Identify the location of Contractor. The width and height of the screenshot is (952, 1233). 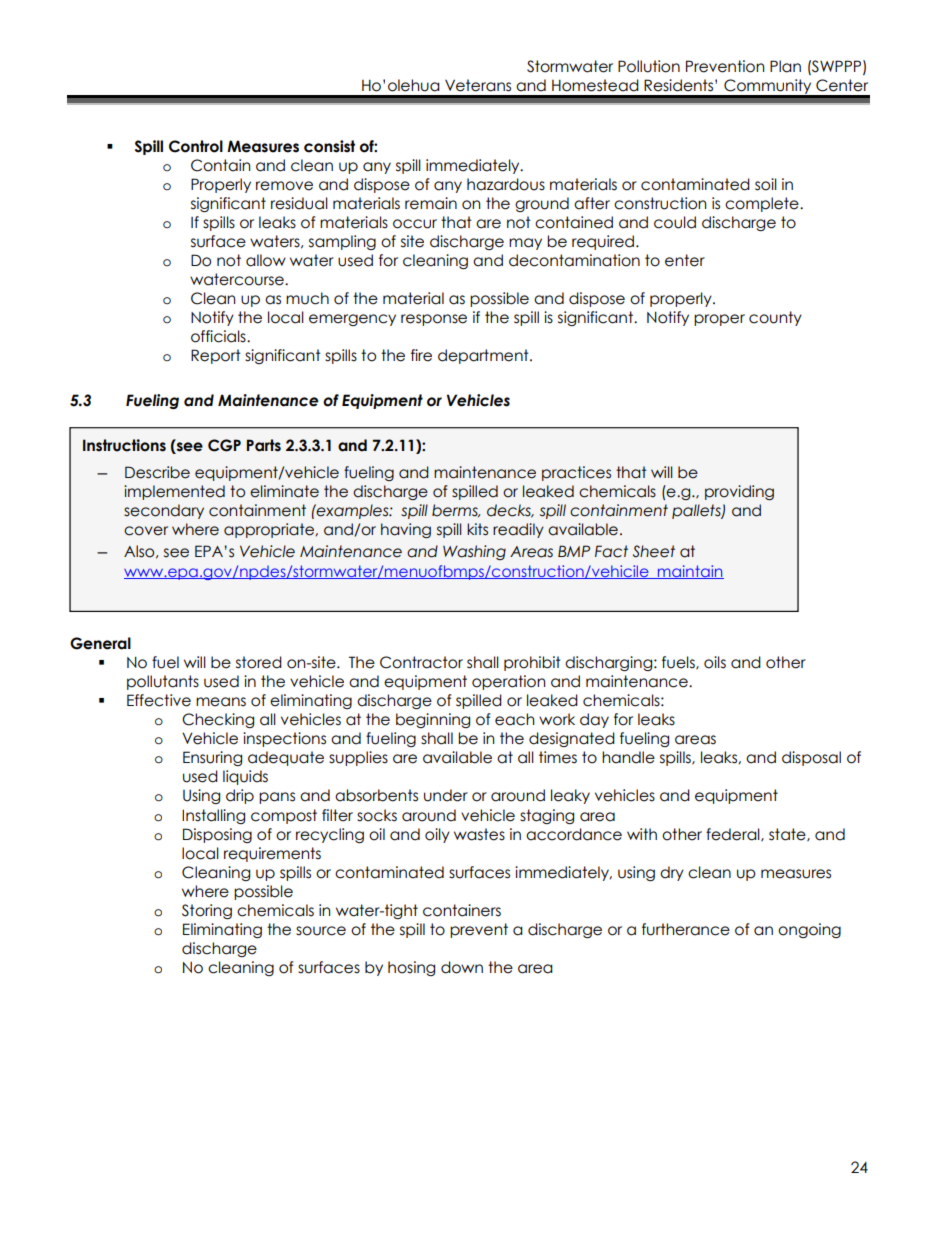
(421, 662).
